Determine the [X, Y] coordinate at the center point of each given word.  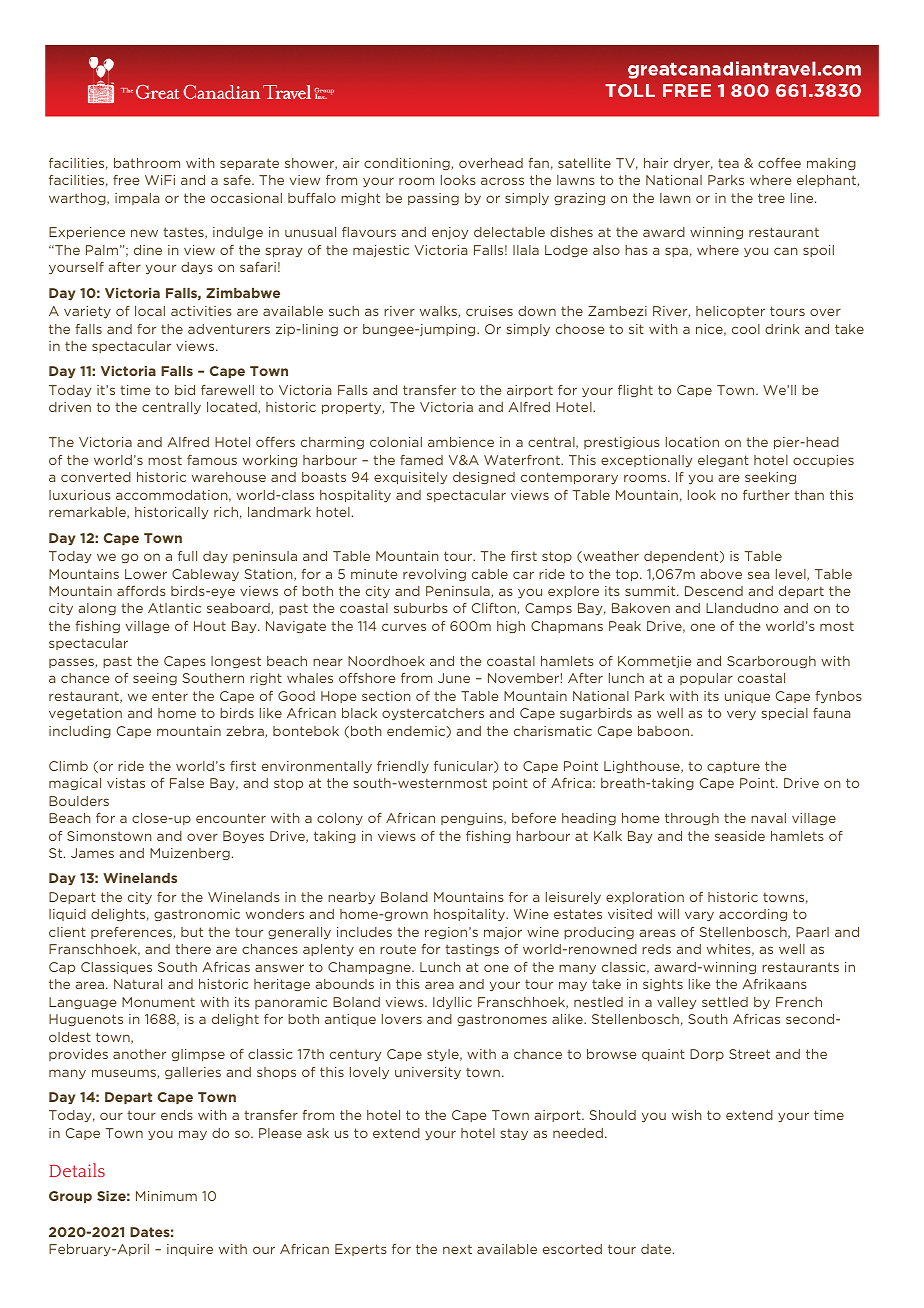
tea [728, 163]
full [187, 556]
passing [433, 199]
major [503, 933]
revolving [434, 575]
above [721, 574]
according [753, 915]
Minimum [166, 1196]
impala [137, 199]
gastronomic [197, 915]
